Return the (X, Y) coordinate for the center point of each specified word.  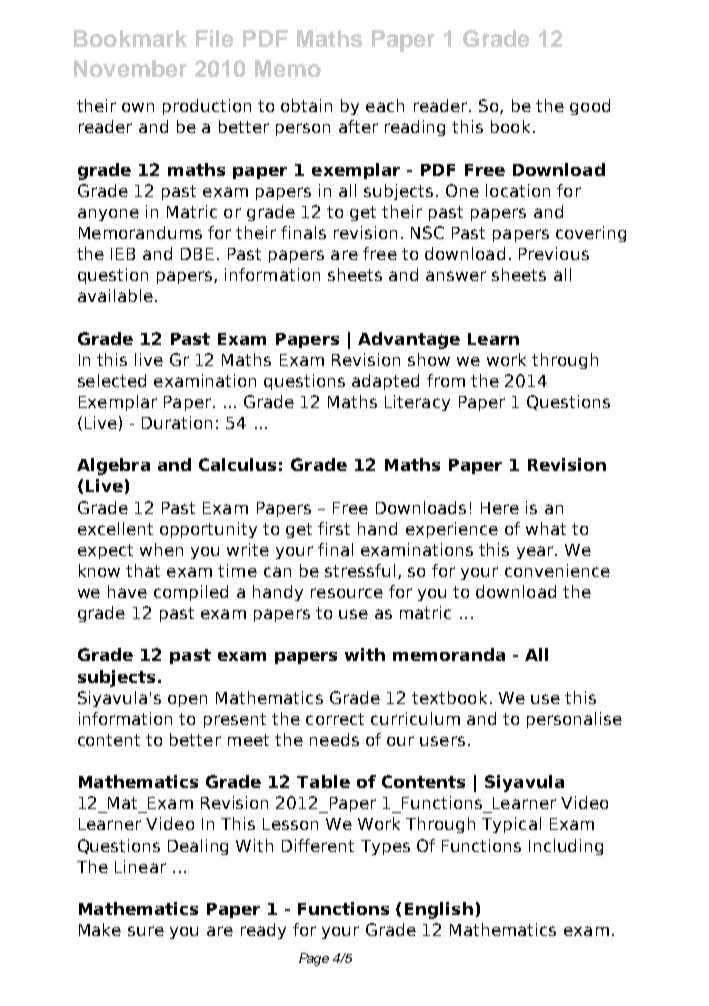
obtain (306, 105)
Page (314, 959)
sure (146, 931)
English (439, 910)
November (130, 68)
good (590, 107)
